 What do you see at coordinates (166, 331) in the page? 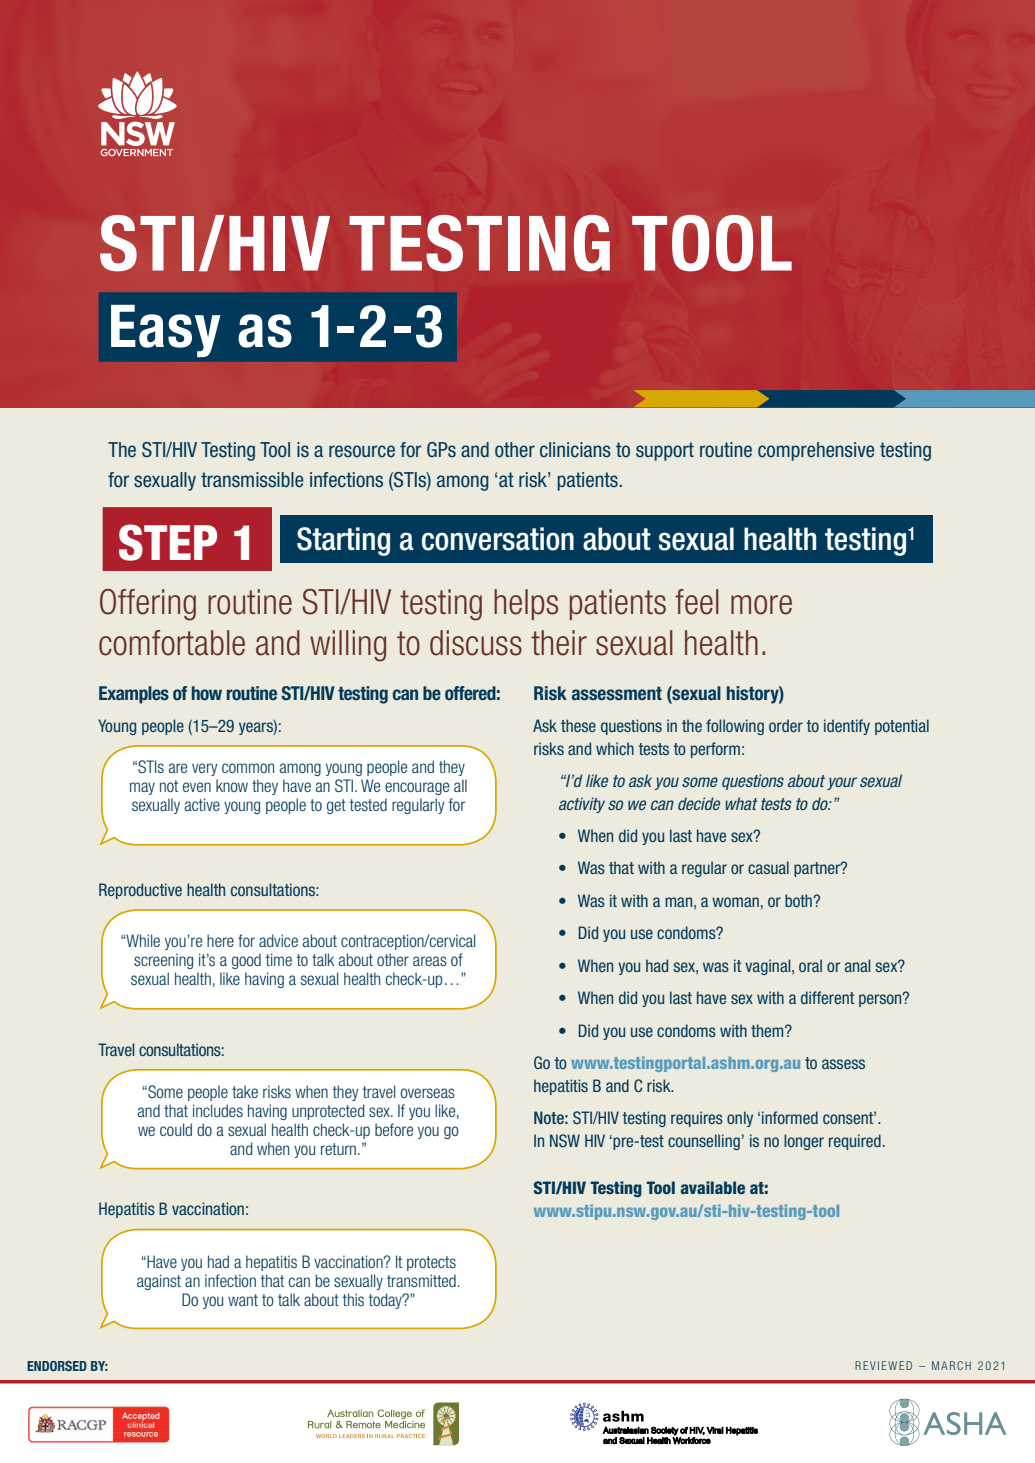
I see `Easy` at bounding box center [166, 331].
